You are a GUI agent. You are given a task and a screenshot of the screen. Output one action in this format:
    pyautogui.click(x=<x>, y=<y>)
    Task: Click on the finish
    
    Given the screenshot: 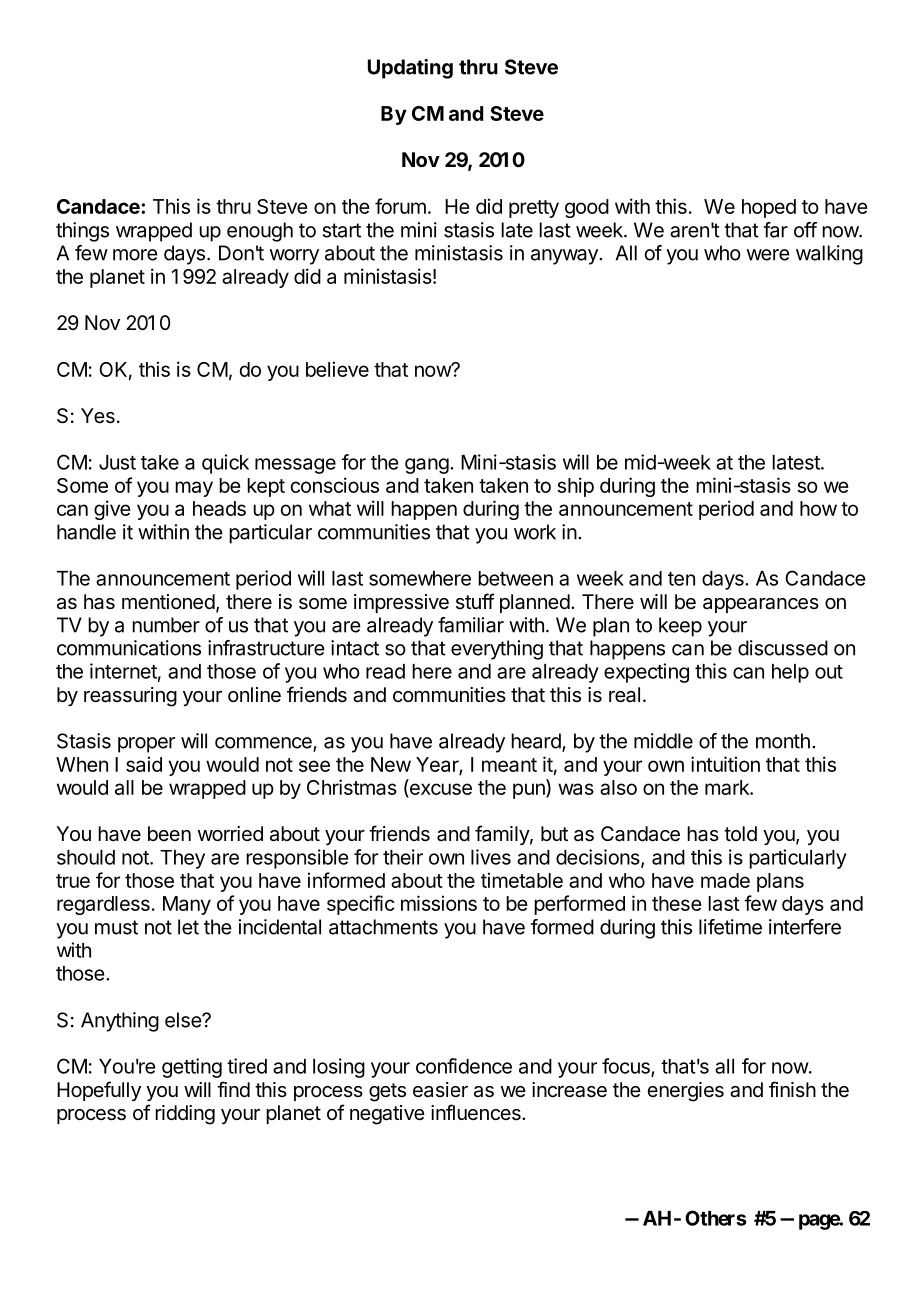 What is the action you would take?
    pyautogui.click(x=792, y=1089)
